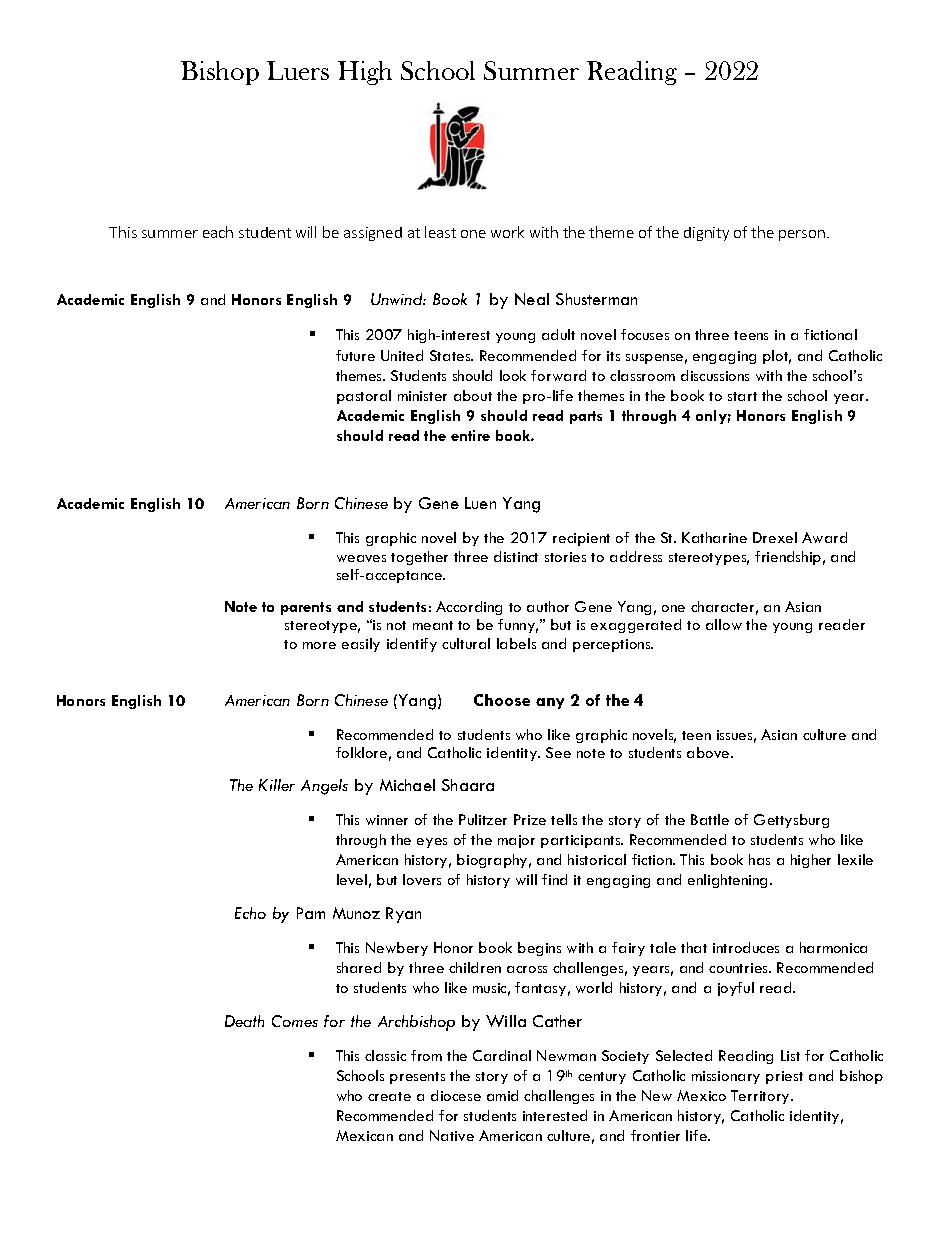 The height and width of the document is (1233, 952). Describe the element at coordinates (364, 397) in the document. I see `pastoral` at that location.
